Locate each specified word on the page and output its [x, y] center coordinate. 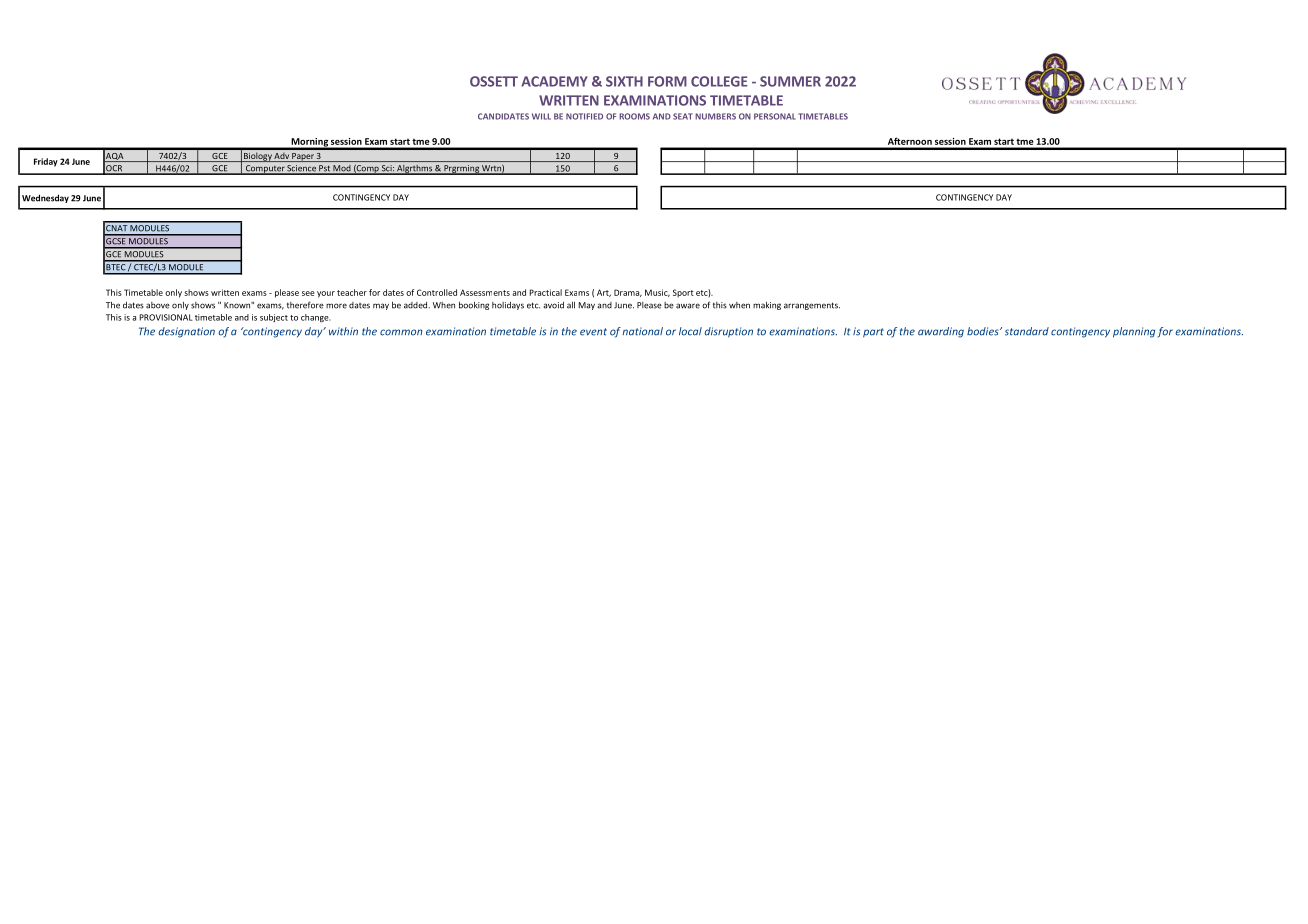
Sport [683, 293]
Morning [309, 143]
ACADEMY [554, 81]
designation [186, 332]
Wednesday [45, 198]
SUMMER [790, 81]
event [593, 332]
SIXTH [624, 81]
